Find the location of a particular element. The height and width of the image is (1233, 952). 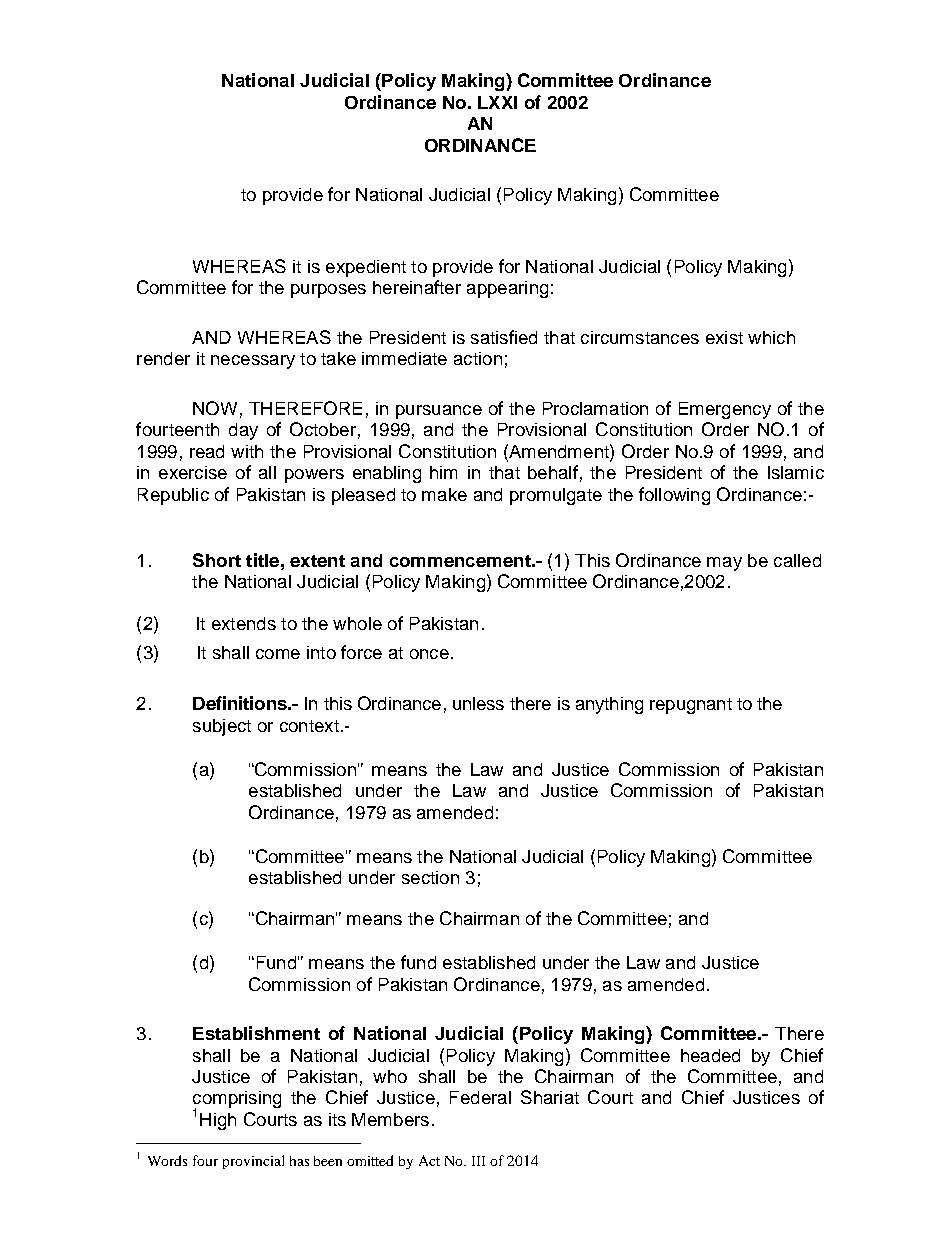

may is located at coordinates (724, 564).
